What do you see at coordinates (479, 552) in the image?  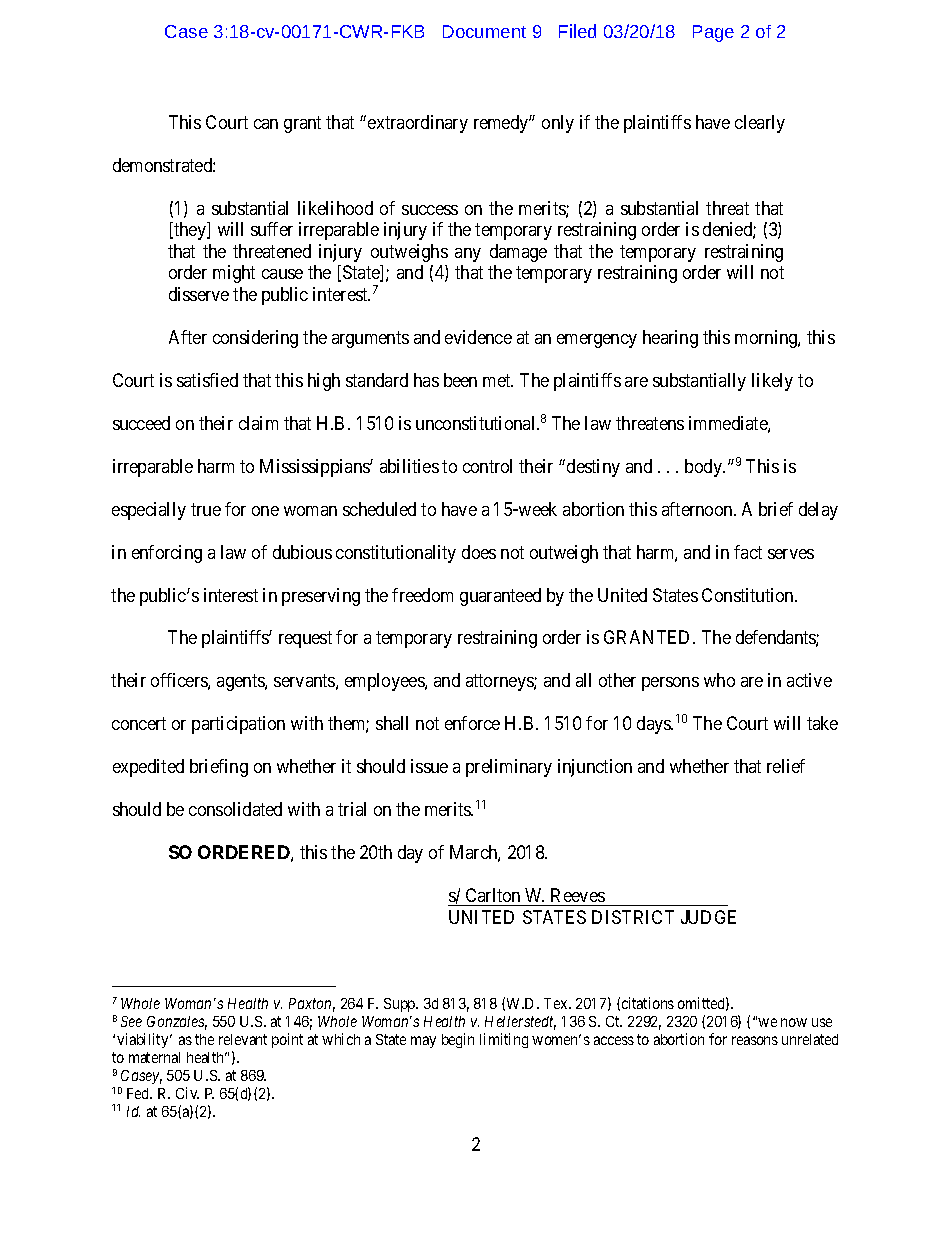 I see `does` at bounding box center [479, 552].
